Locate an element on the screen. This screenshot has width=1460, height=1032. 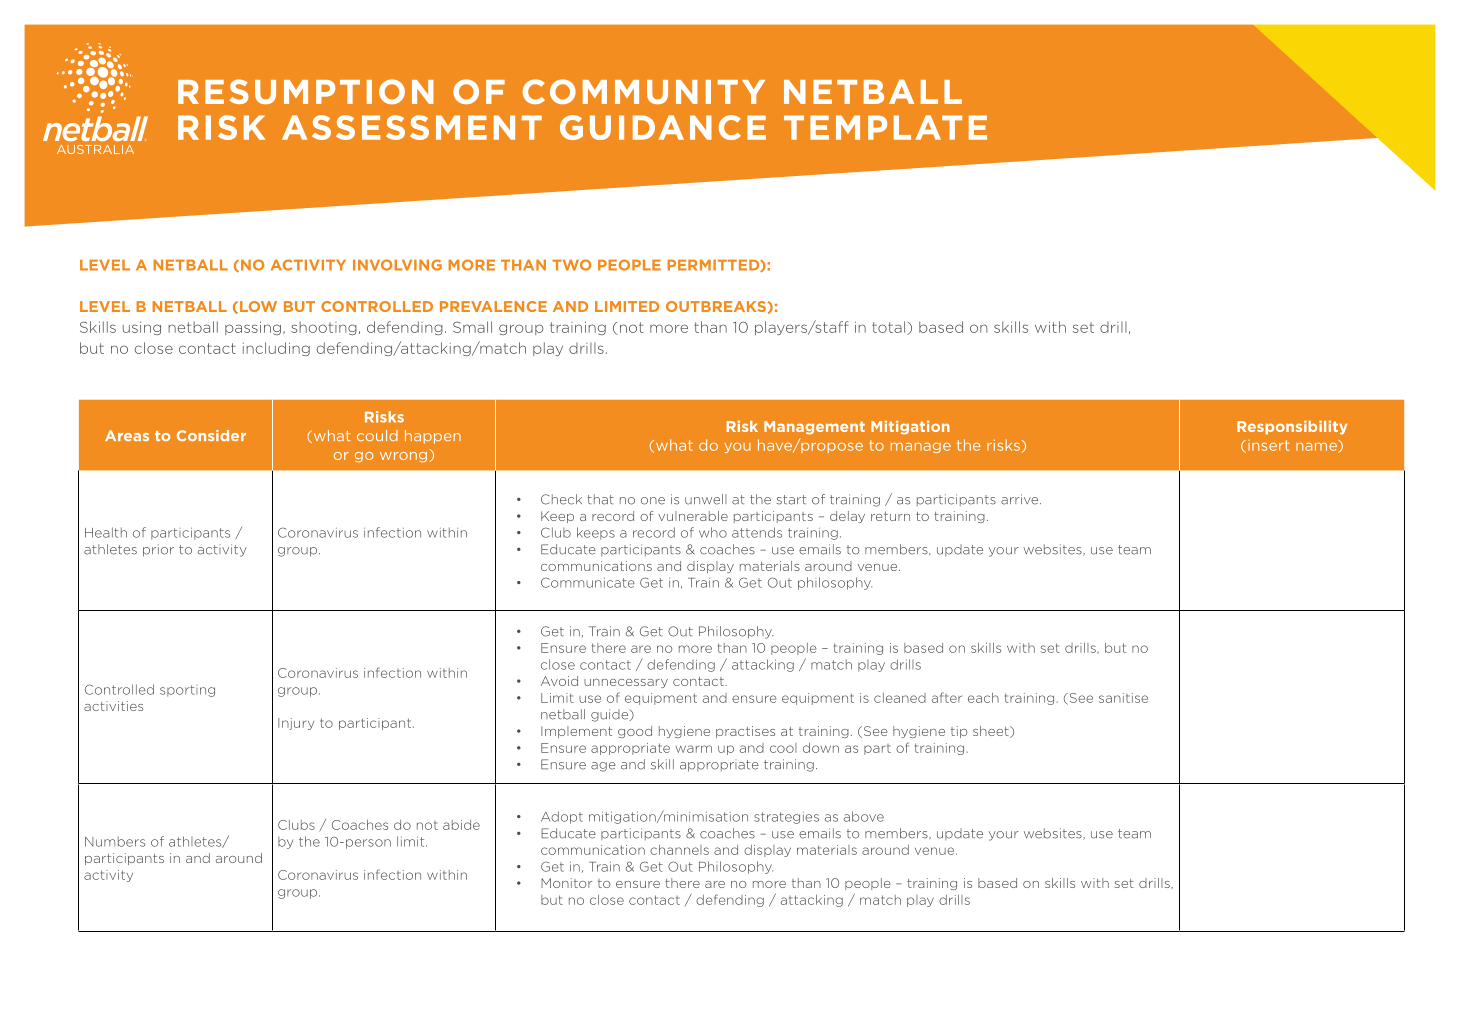
channels is located at coordinates (679, 850).
